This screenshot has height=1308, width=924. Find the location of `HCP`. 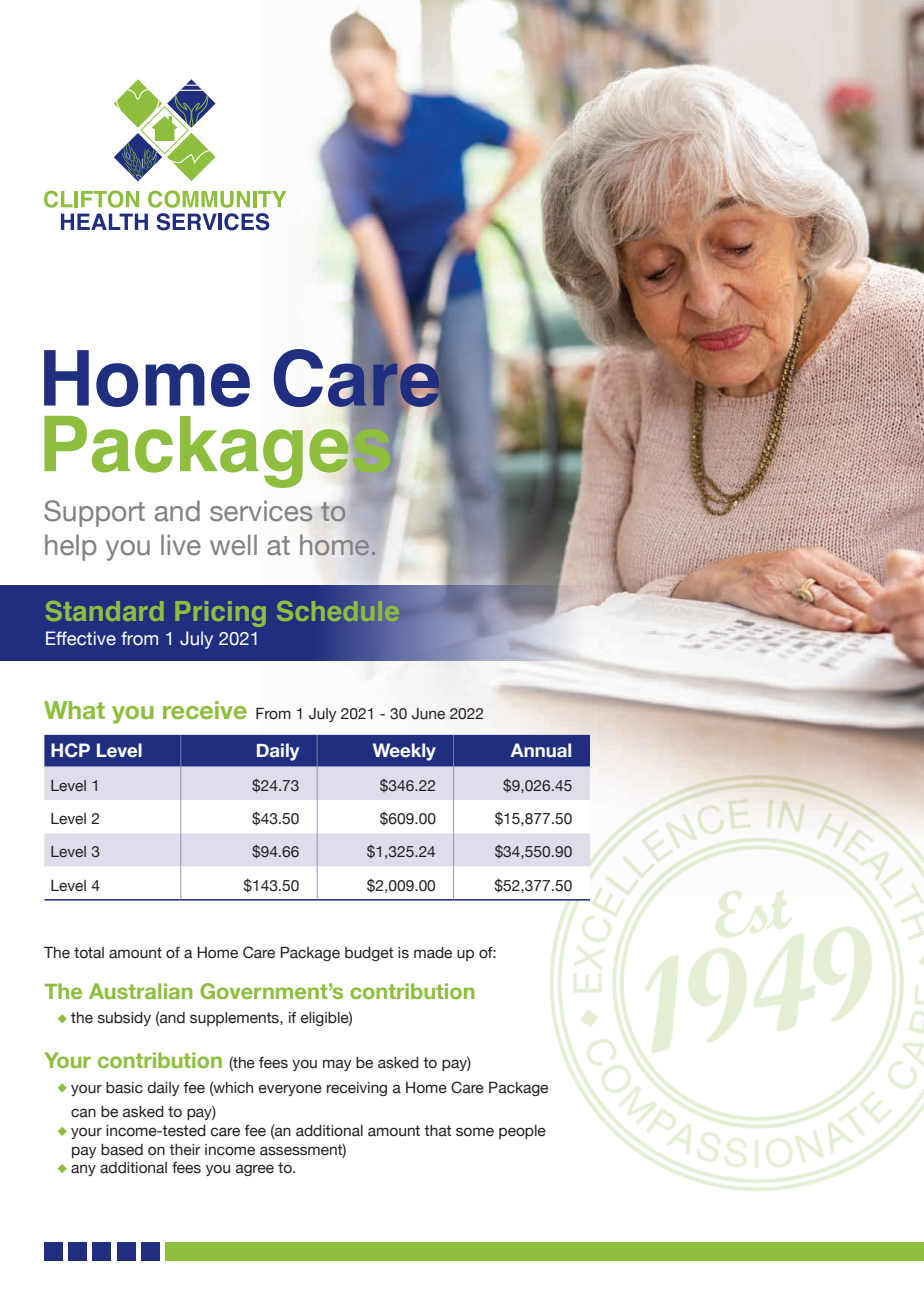

HCP is located at coordinates (70, 750).
